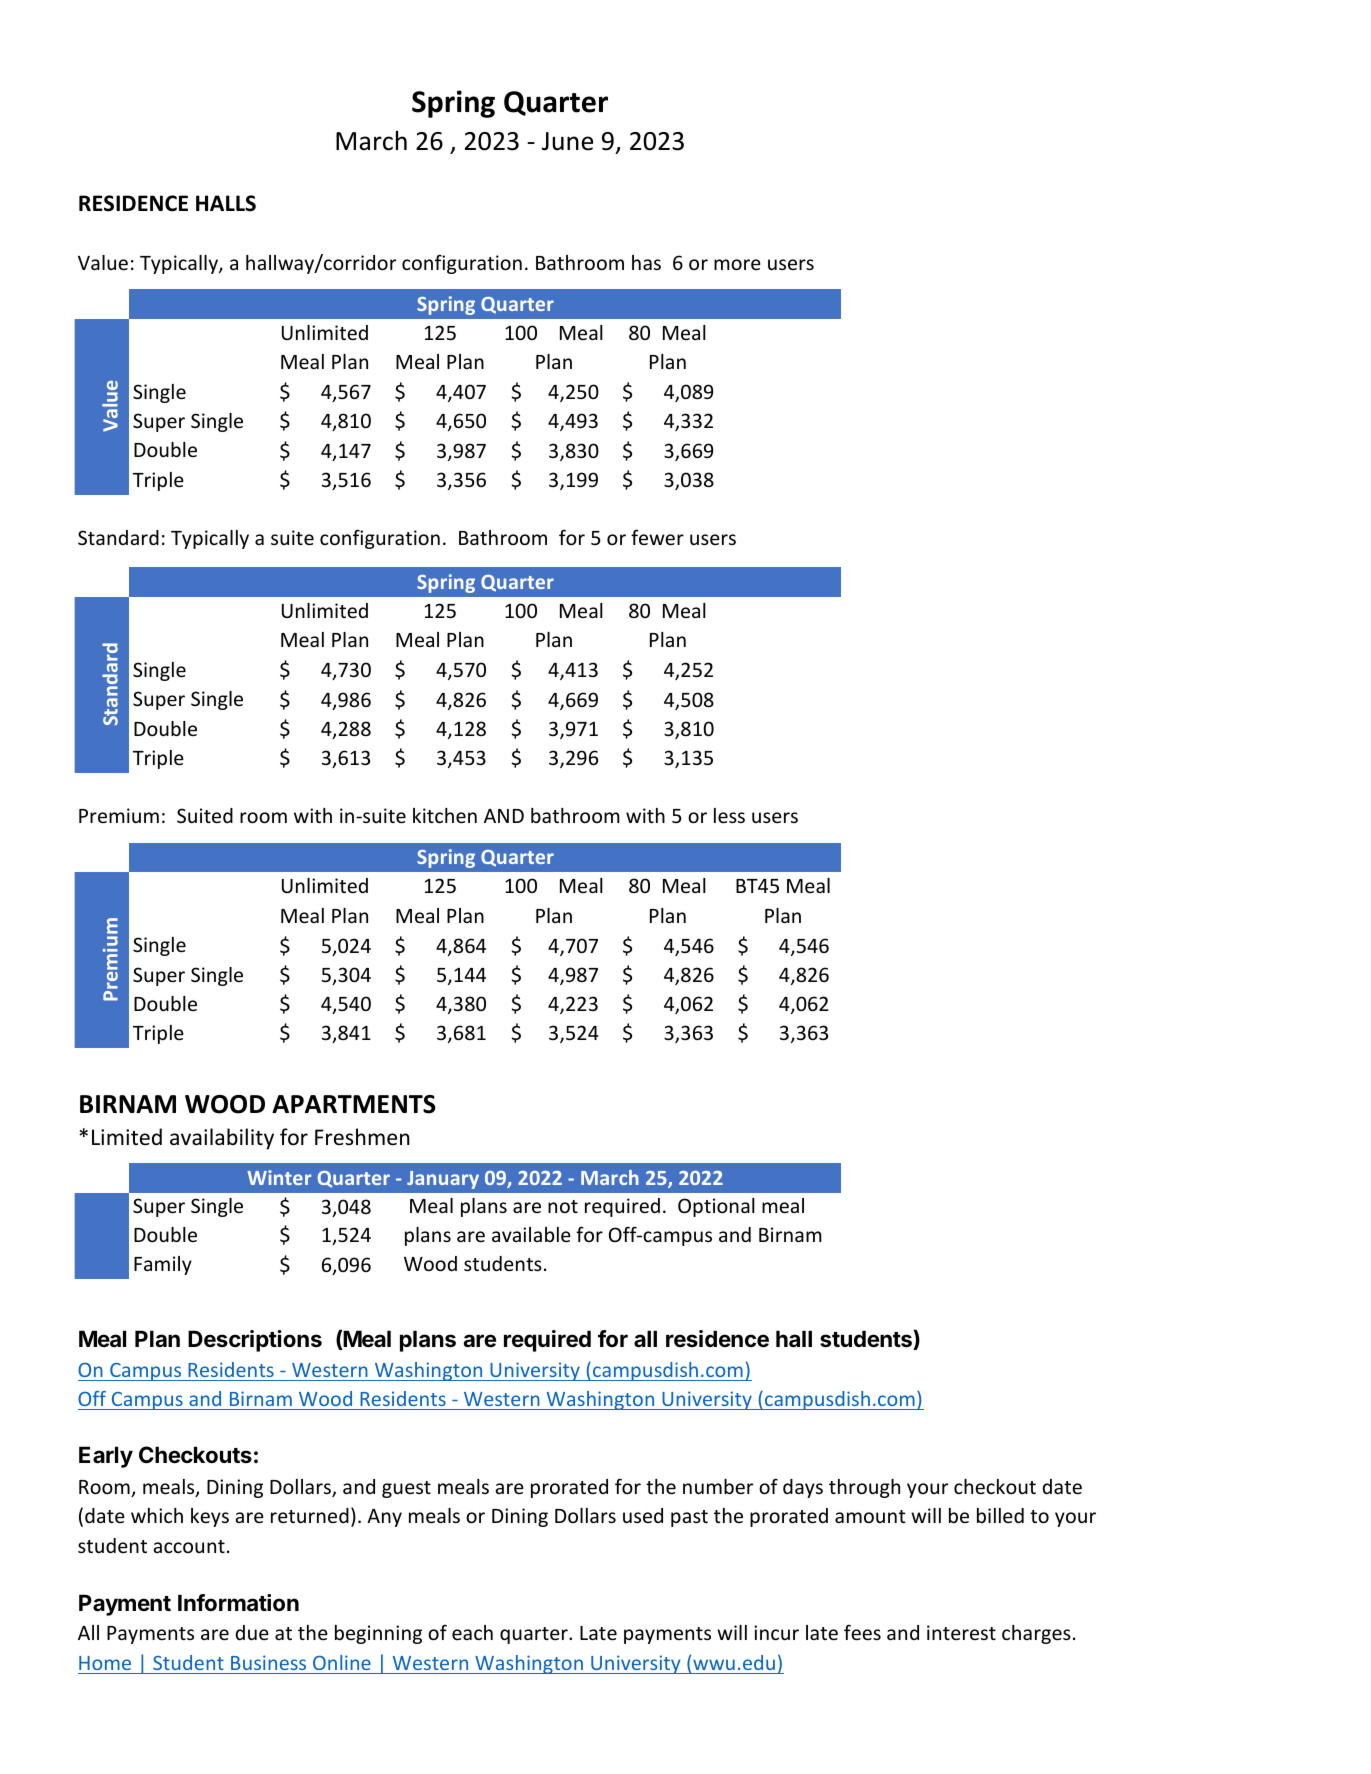  Describe the element at coordinates (646, 262) in the screenshot. I see `has` at that location.
